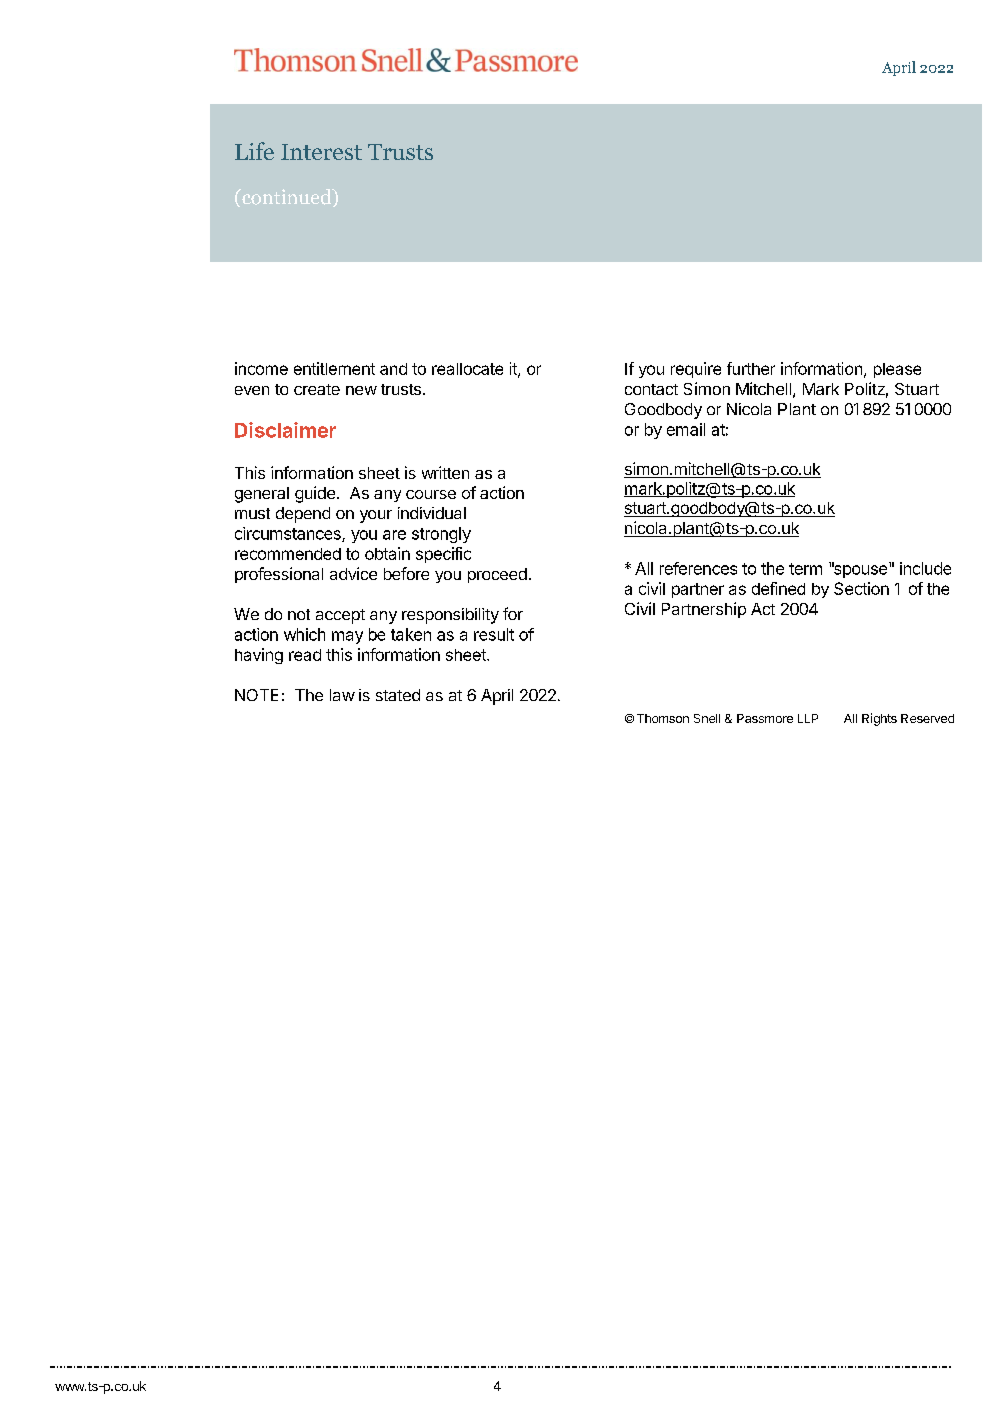  What do you see at coordinates (342, 695) in the document?
I see `law` at bounding box center [342, 695].
